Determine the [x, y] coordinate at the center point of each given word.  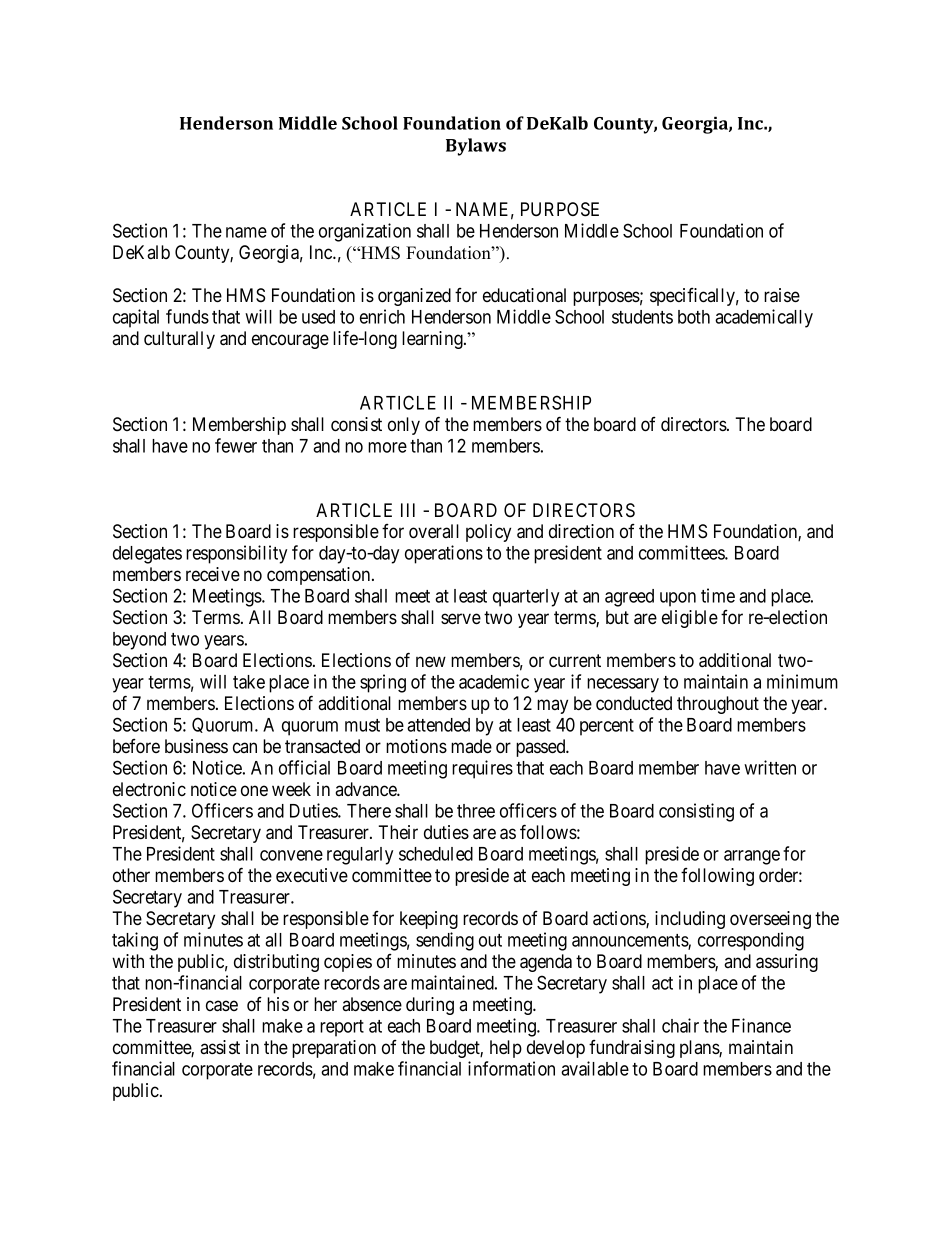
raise [782, 295]
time [718, 595]
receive [213, 574]
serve [461, 618]
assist [220, 1047]
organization [365, 232]
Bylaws [476, 147]
